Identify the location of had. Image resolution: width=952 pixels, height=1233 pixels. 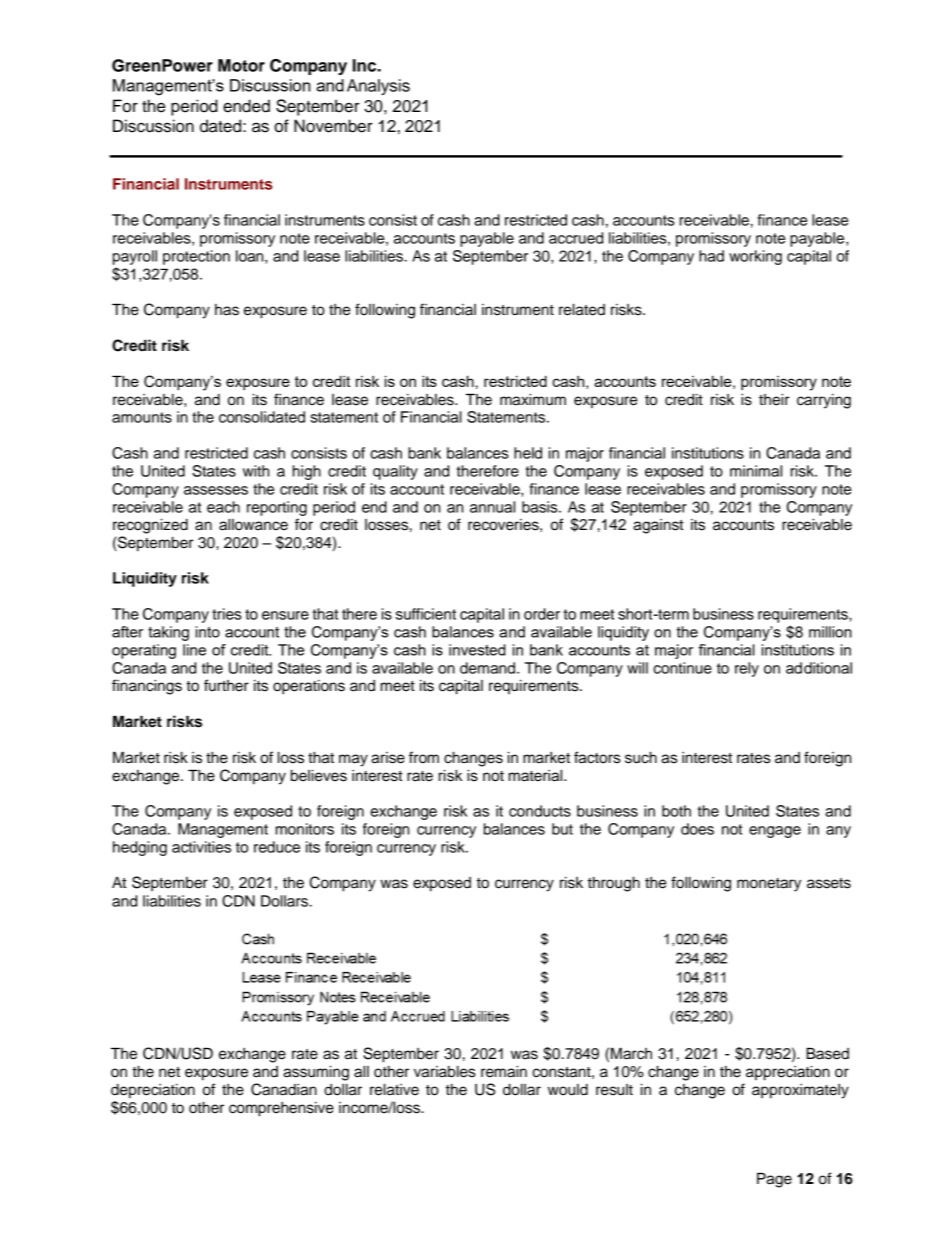
(711, 256).
